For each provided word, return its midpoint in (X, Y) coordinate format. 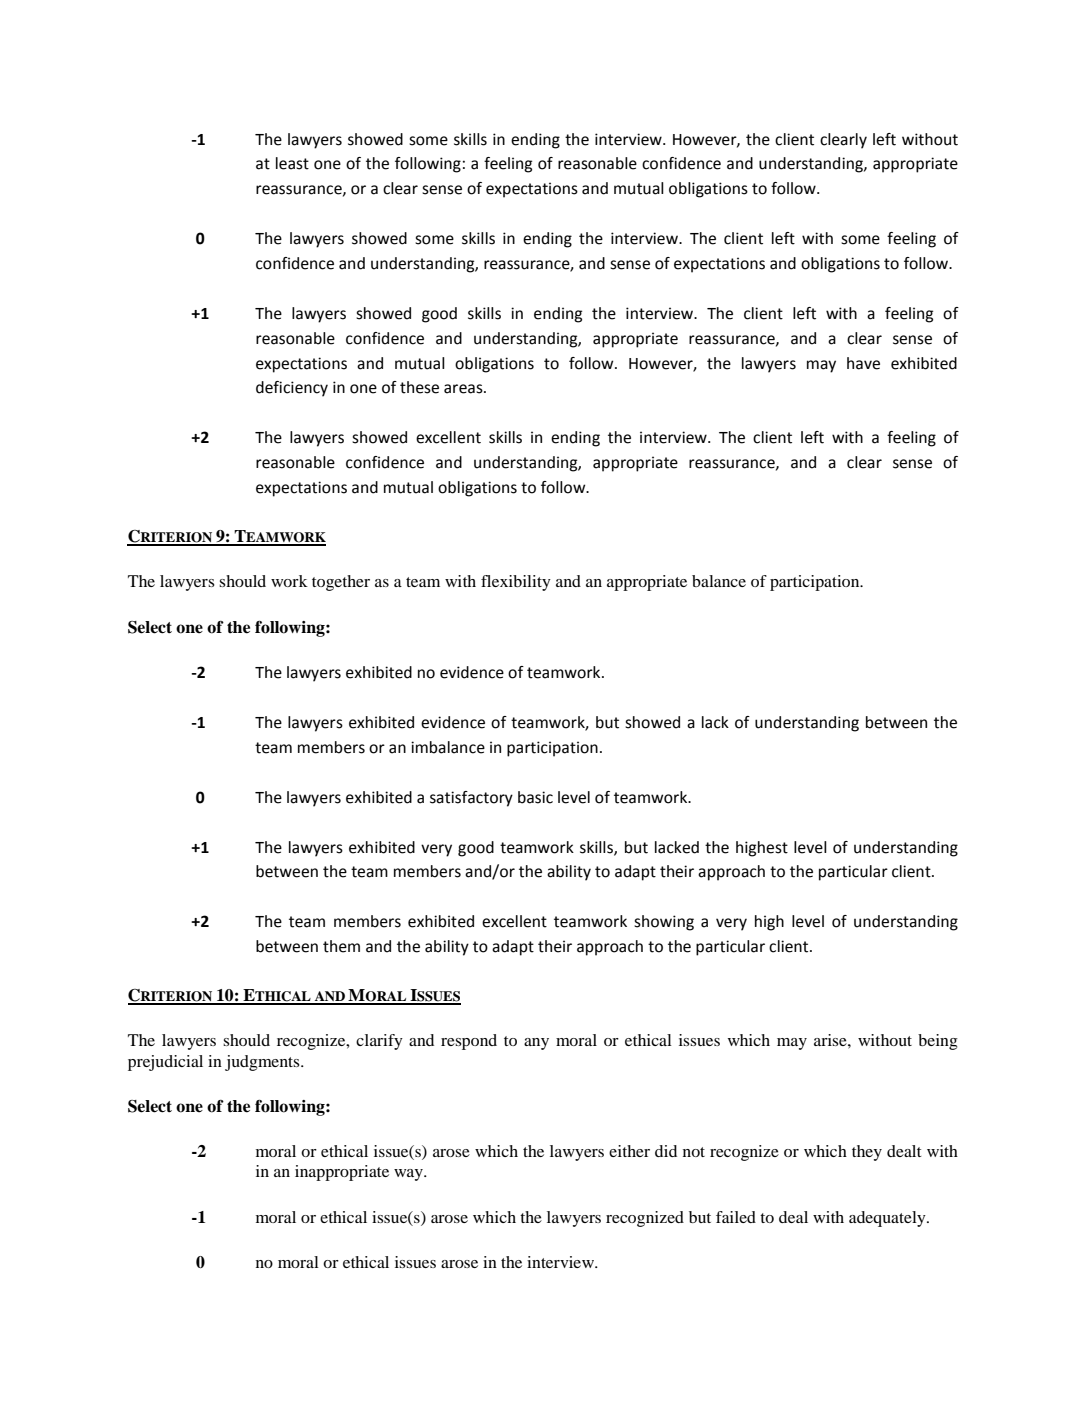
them (341, 946)
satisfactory (471, 799)
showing (664, 923)
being (938, 1042)
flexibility (516, 583)
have (863, 363)
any (536, 1044)
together (341, 583)
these (419, 387)
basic (535, 797)
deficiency (292, 389)
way (409, 1175)
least (292, 163)
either (629, 1151)
